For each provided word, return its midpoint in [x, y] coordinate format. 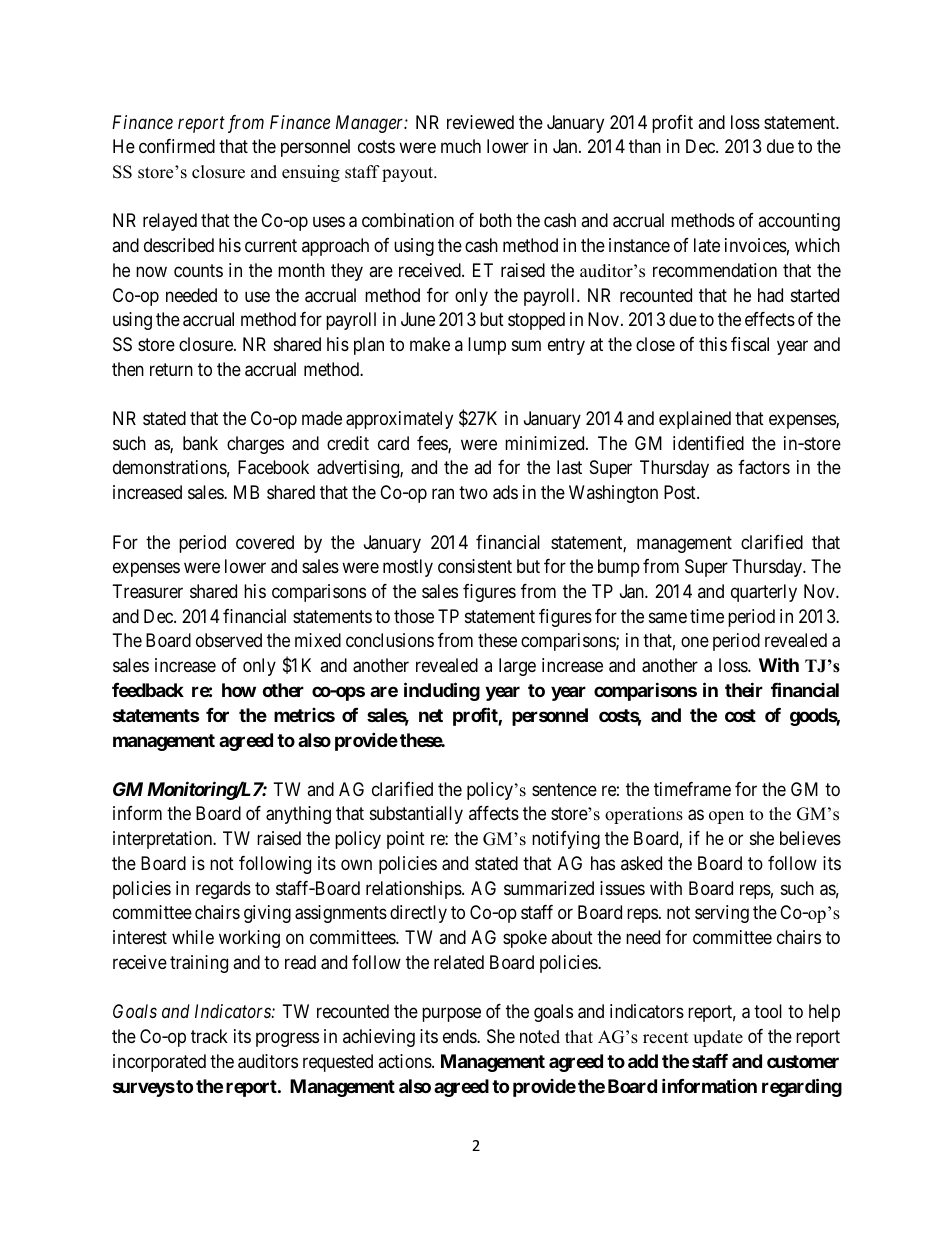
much [461, 146]
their [744, 689]
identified [708, 443]
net [431, 715]
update [718, 1038]
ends [460, 1036]
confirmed [177, 146]
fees [433, 444]
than [645, 146]
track [209, 1036]
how [239, 690]
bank [200, 443]
